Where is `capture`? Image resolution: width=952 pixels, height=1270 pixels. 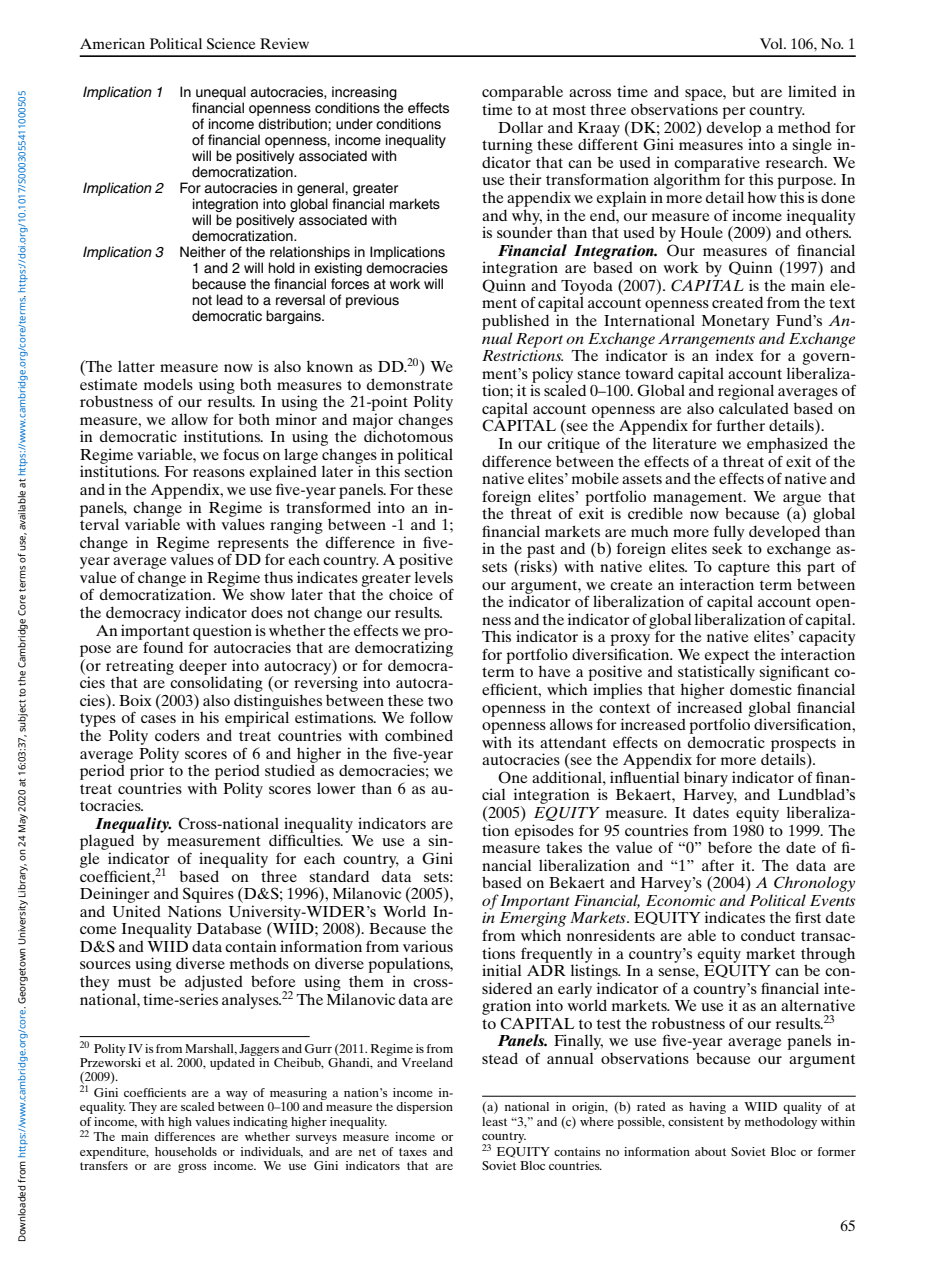
capture is located at coordinates (744, 569).
